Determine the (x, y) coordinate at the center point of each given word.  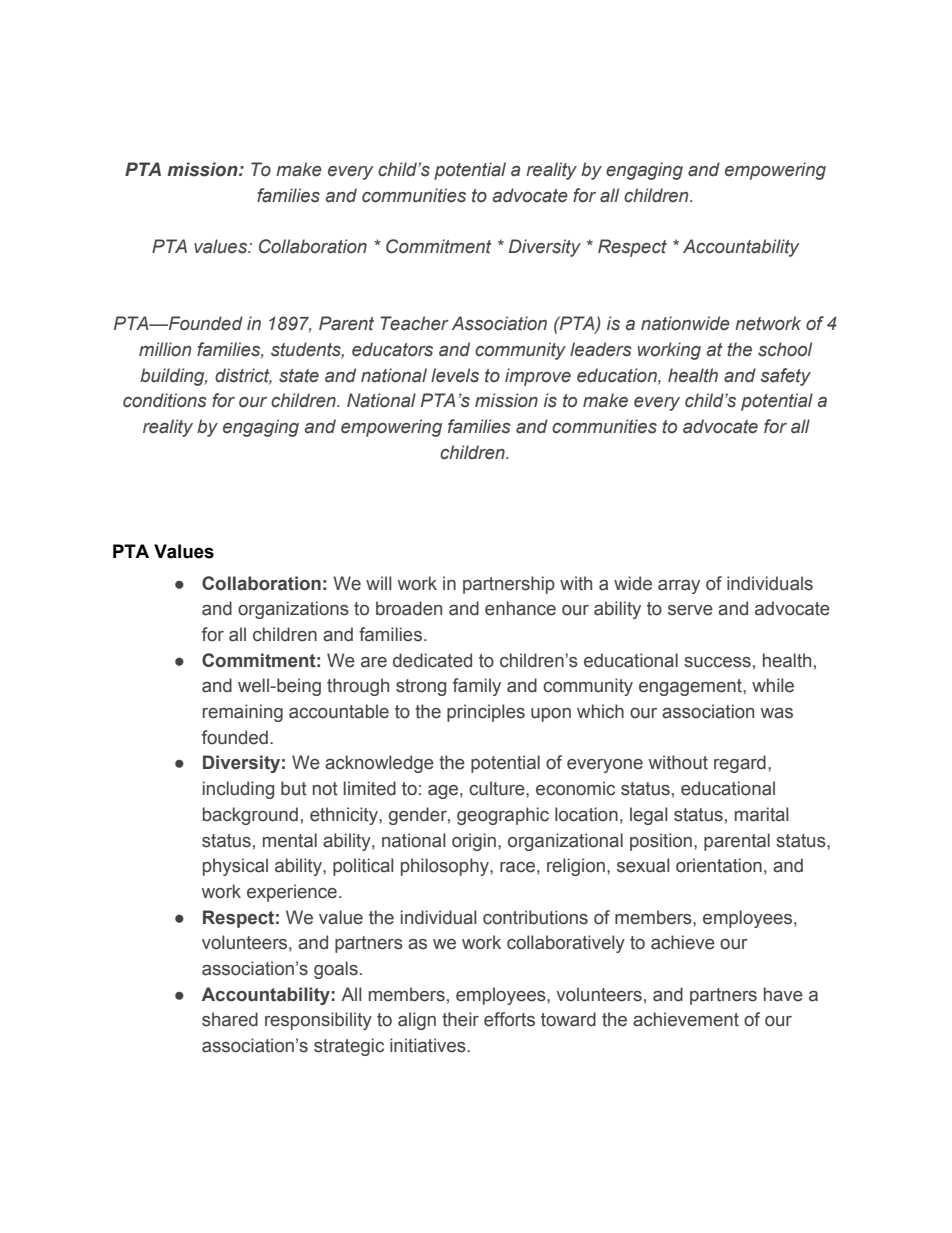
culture (498, 788)
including (238, 790)
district (243, 376)
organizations (293, 610)
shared (230, 1019)
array (679, 587)
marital (762, 814)
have (783, 994)
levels (455, 375)
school (785, 349)
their (460, 1019)
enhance (520, 608)
